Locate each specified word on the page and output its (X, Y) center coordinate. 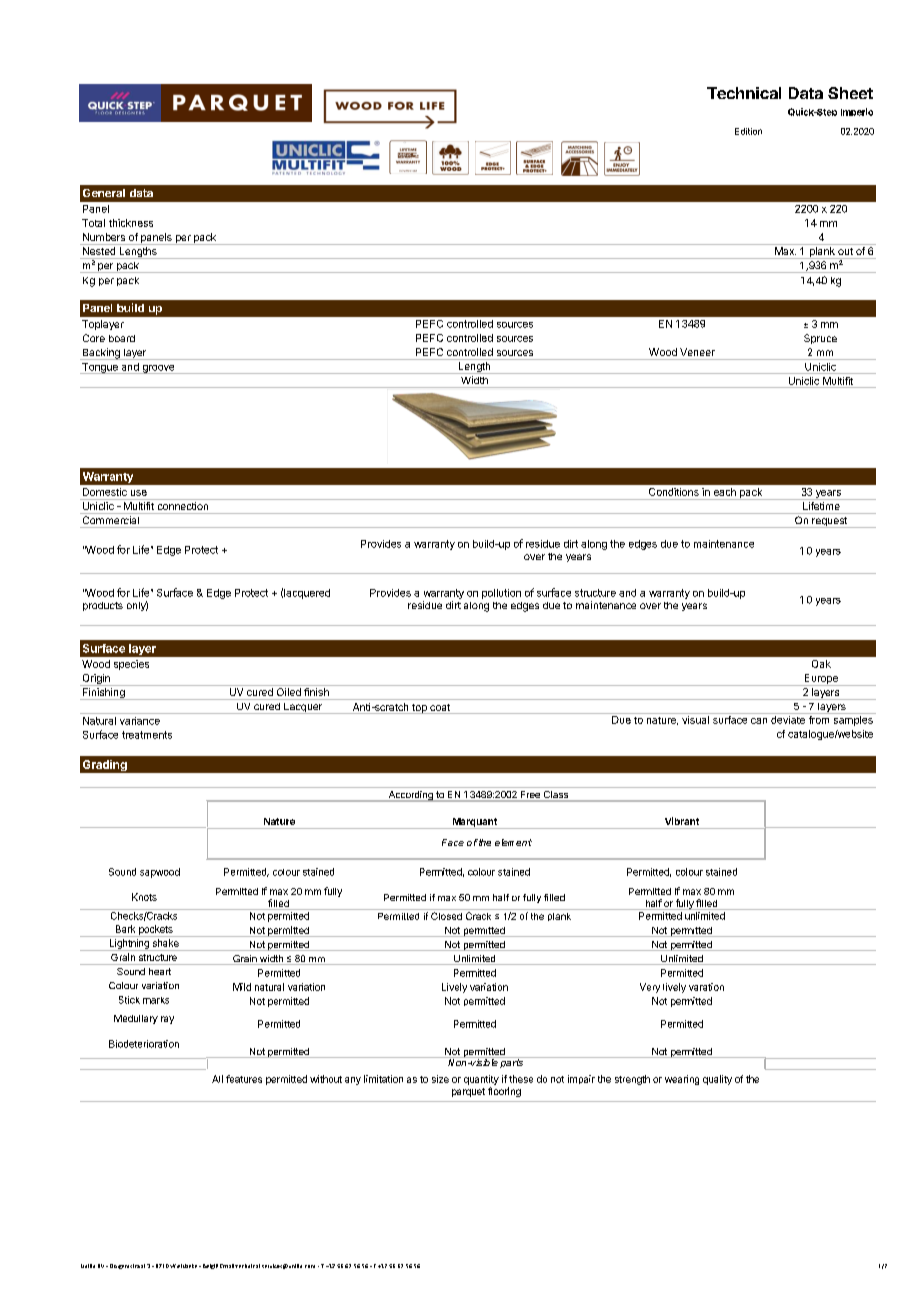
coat (440, 709)
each (725, 492)
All (217, 1079)
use (139, 493)
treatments (147, 735)
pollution (501, 594)
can (759, 721)
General (104, 193)
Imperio (857, 112)
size (440, 1079)
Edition (748, 131)
